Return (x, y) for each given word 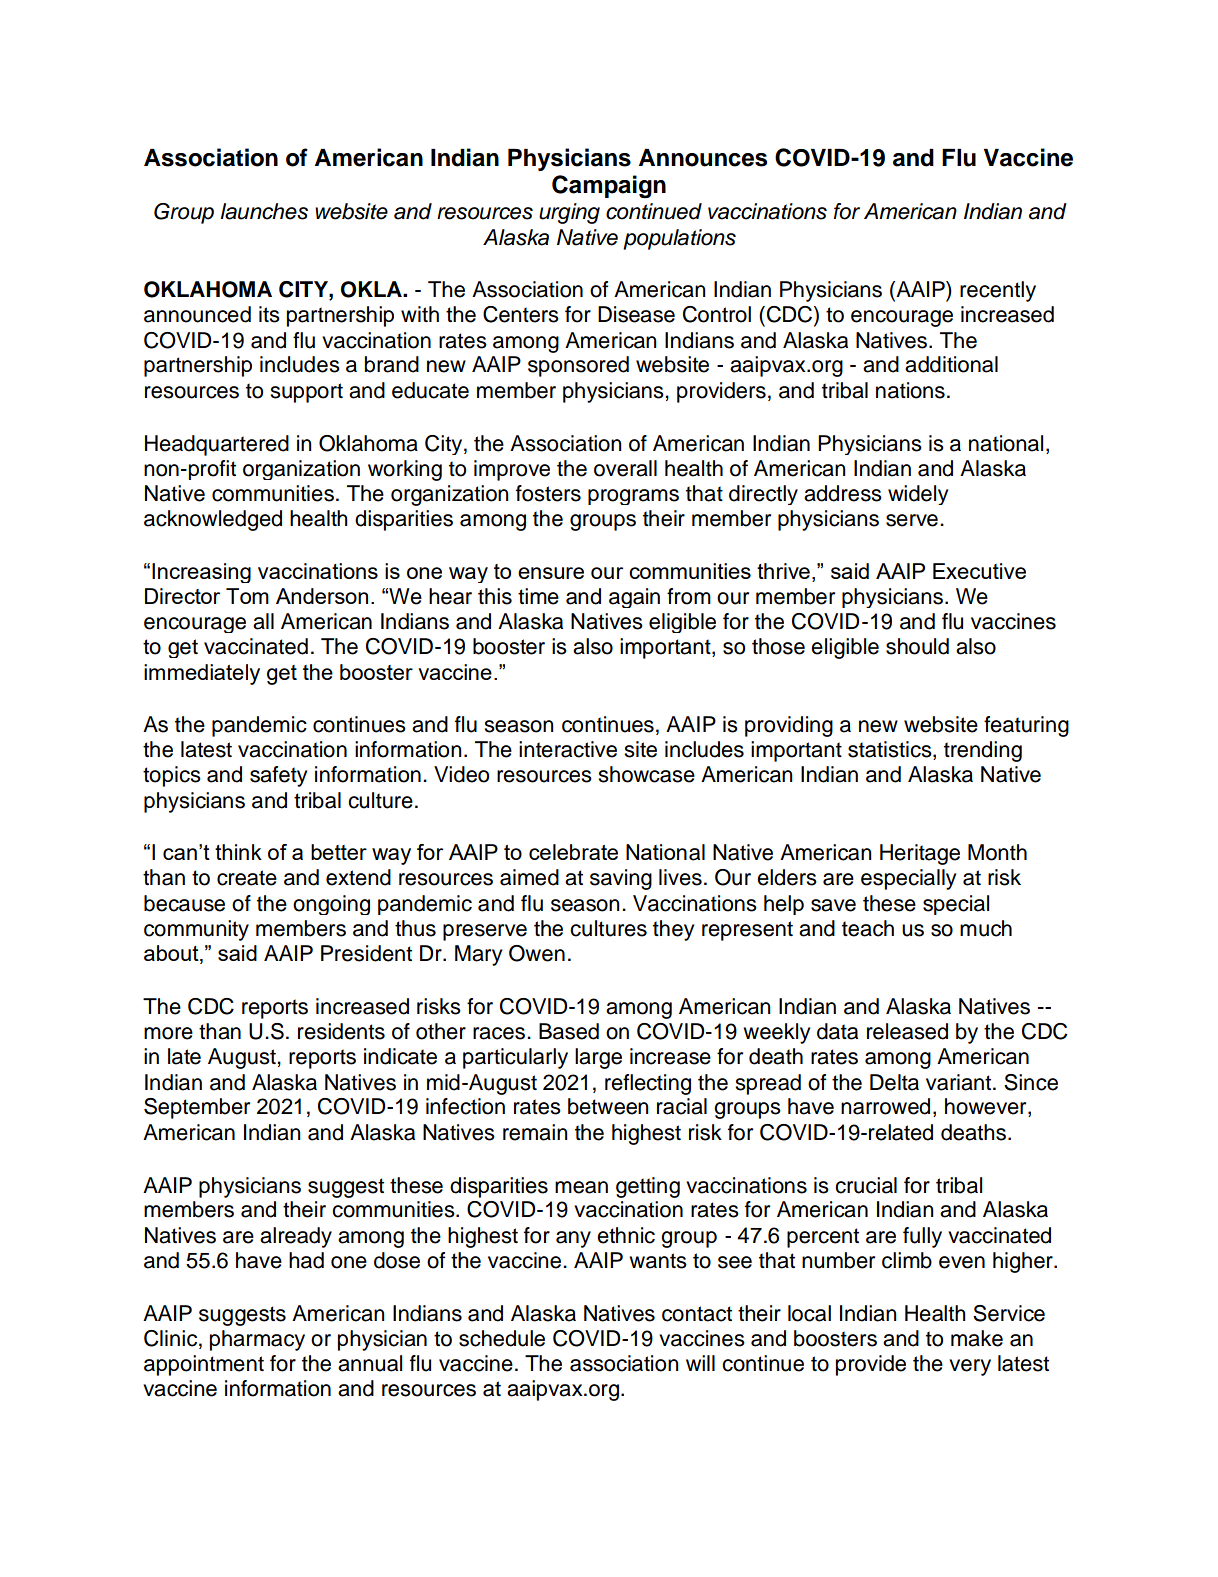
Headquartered (217, 445)
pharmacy (257, 1340)
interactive (568, 749)
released (907, 1031)
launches (264, 211)
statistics (891, 750)
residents (341, 1031)
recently (998, 291)
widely (918, 495)
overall (625, 468)
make (977, 1338)
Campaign (609, 187)
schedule (502, 1338)
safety (278, 776)
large (598, 1058)
